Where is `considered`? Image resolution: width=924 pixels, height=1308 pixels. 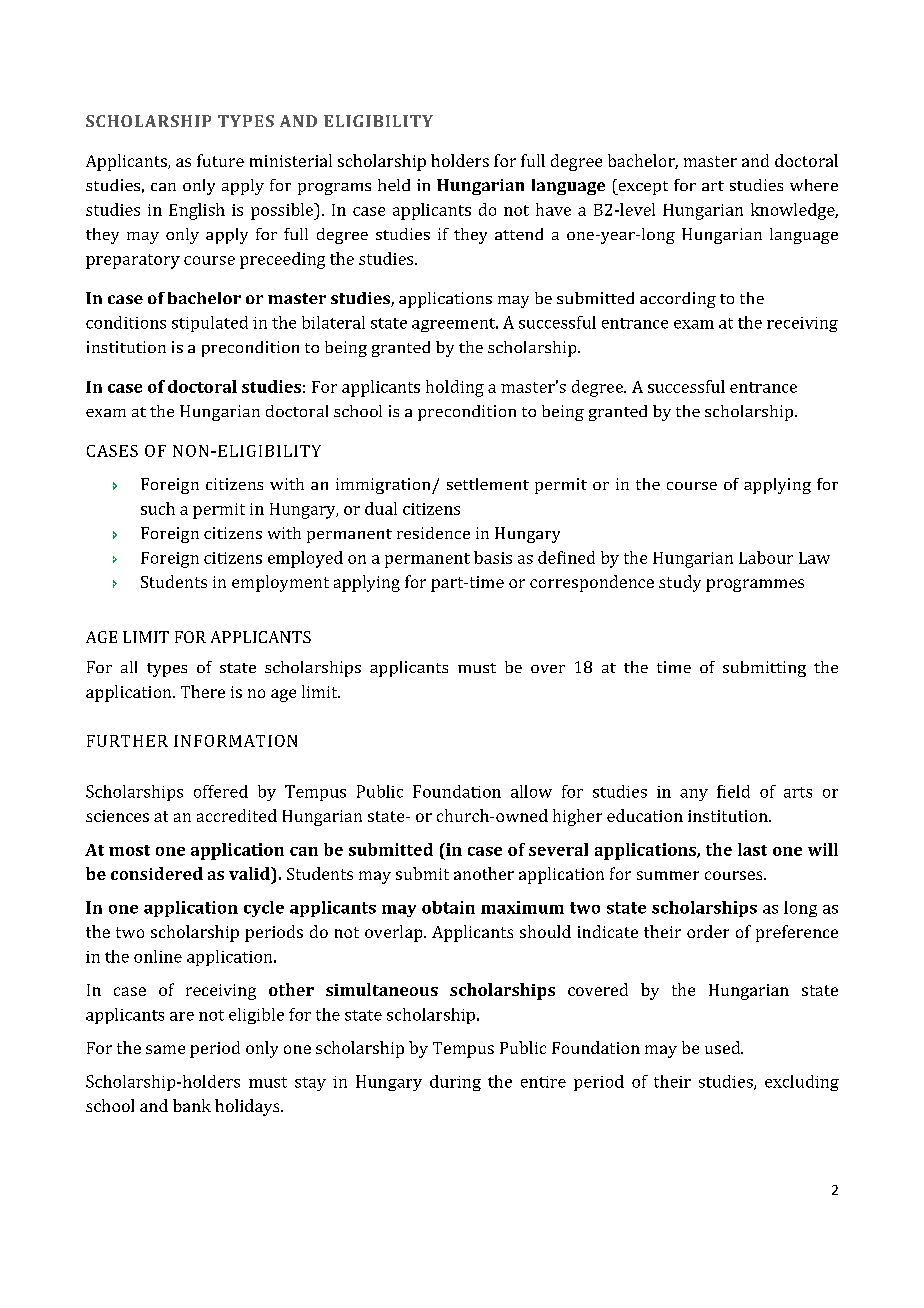
considered is located at coordinates (157, 873).
